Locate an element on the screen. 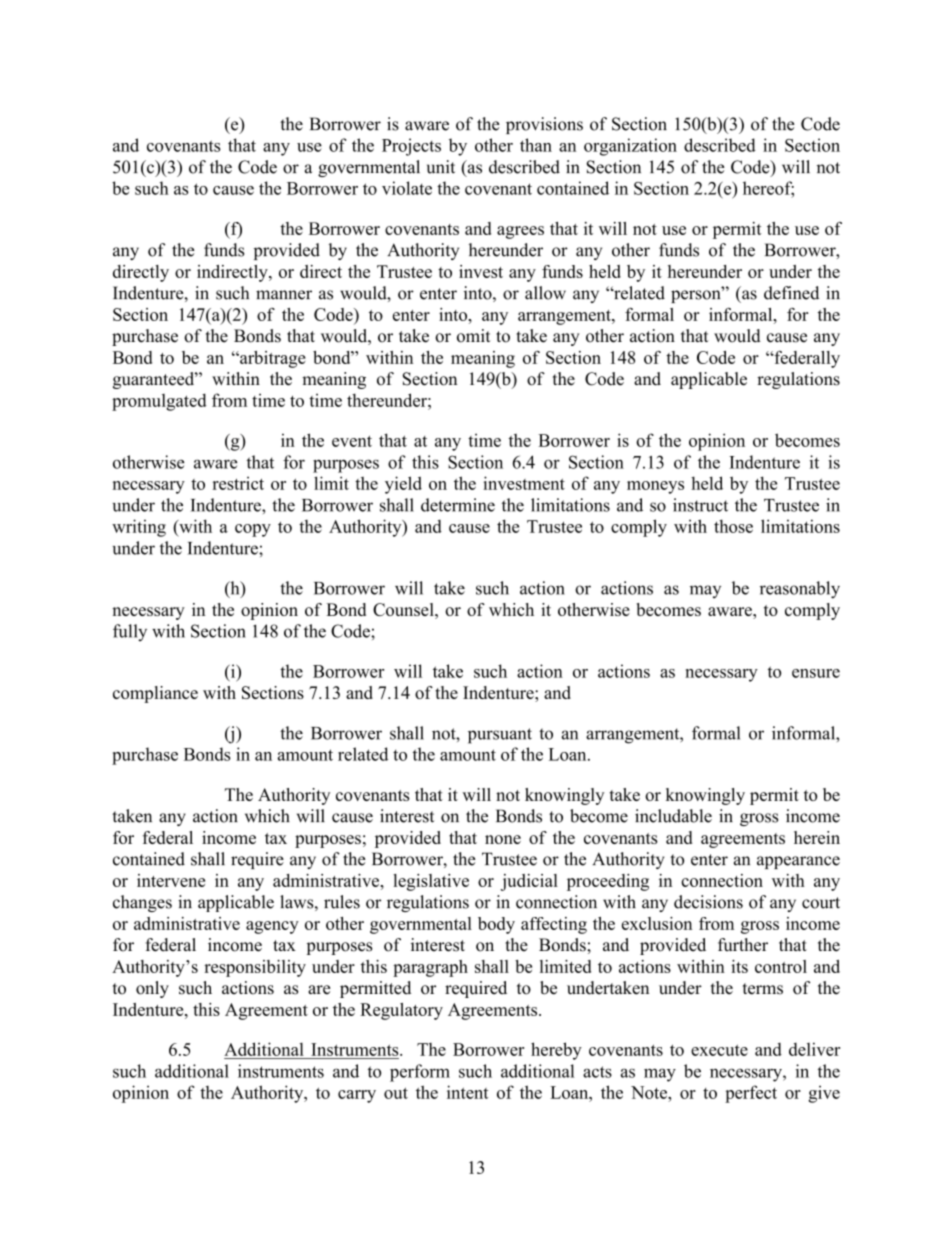 The image size is (952, 1233). herein is located at coordinates (817, 837).
